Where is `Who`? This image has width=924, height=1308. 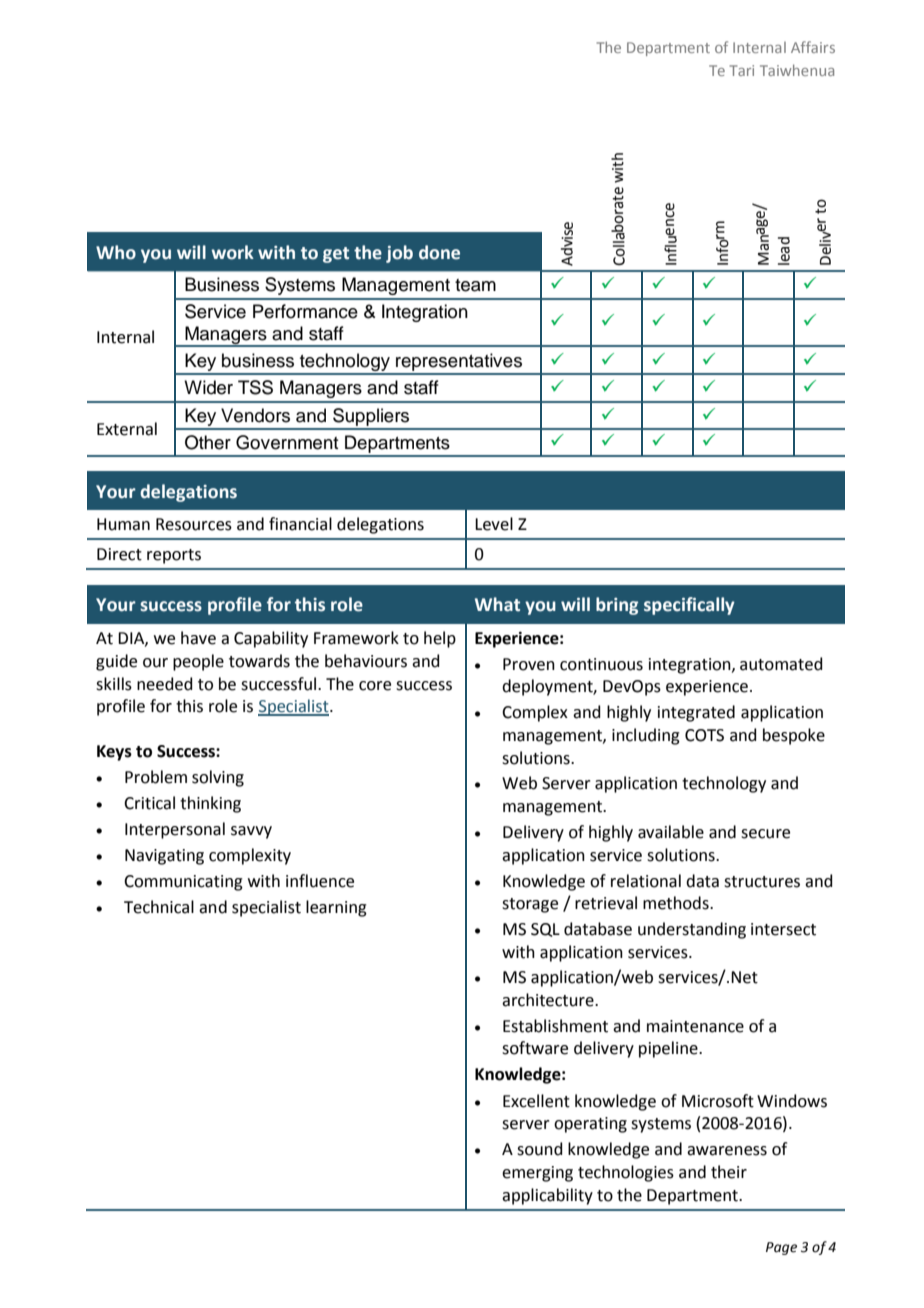 Who is located at coordinates (116, 252).
